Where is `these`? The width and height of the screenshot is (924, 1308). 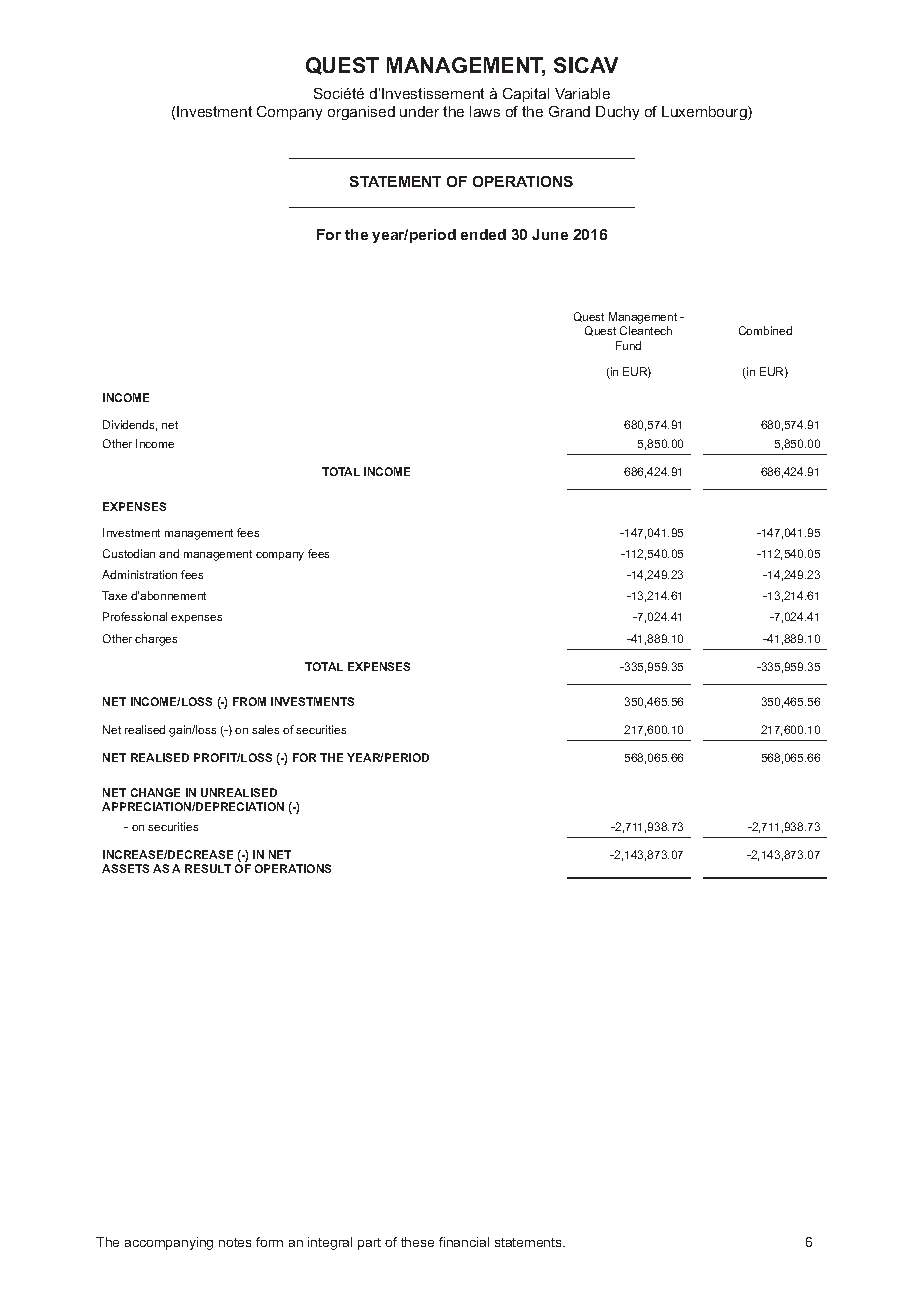
these is located at coordinates (417, 1242).
